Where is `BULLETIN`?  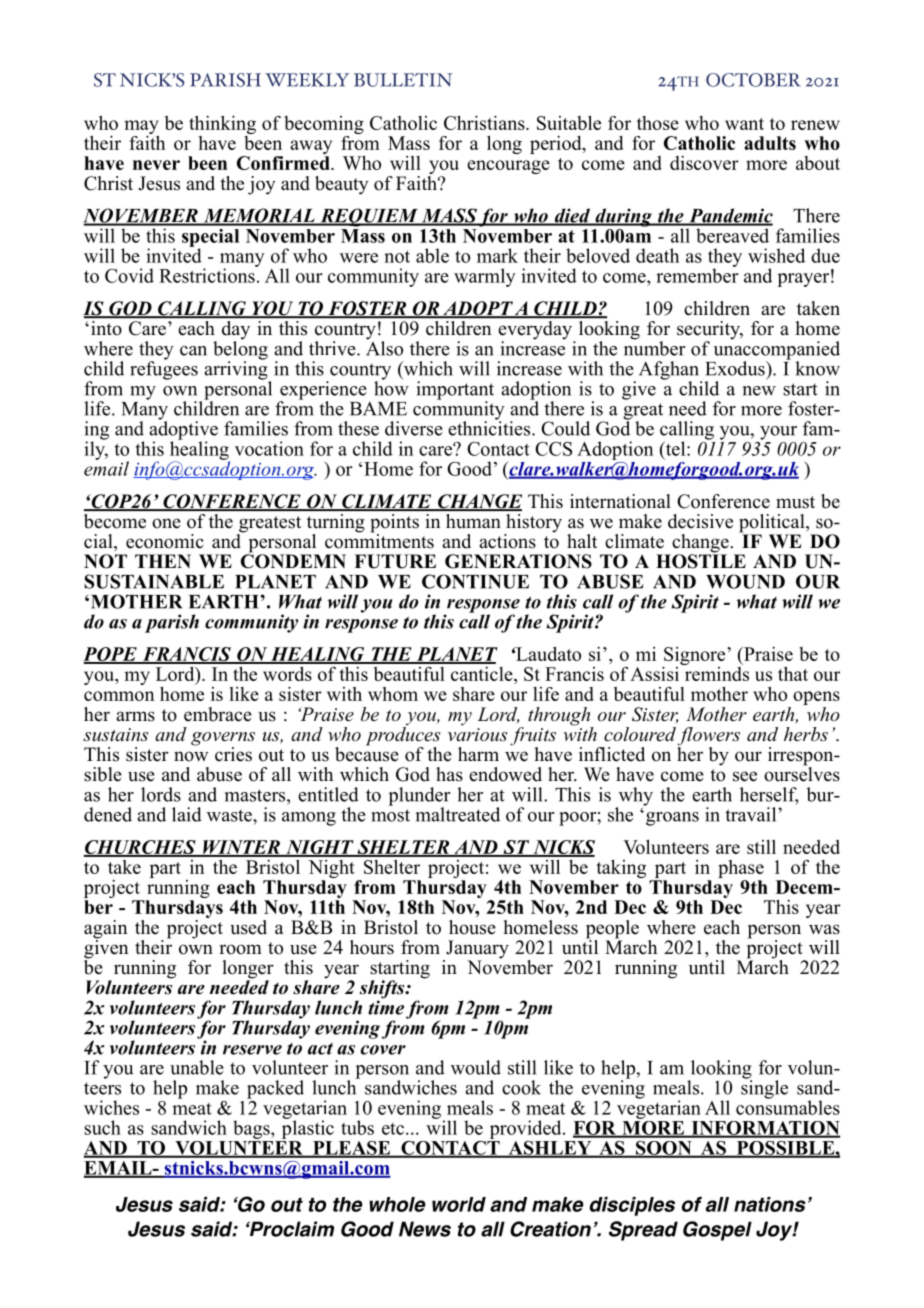
BULLETIN is located at coordinates (403, 80).
